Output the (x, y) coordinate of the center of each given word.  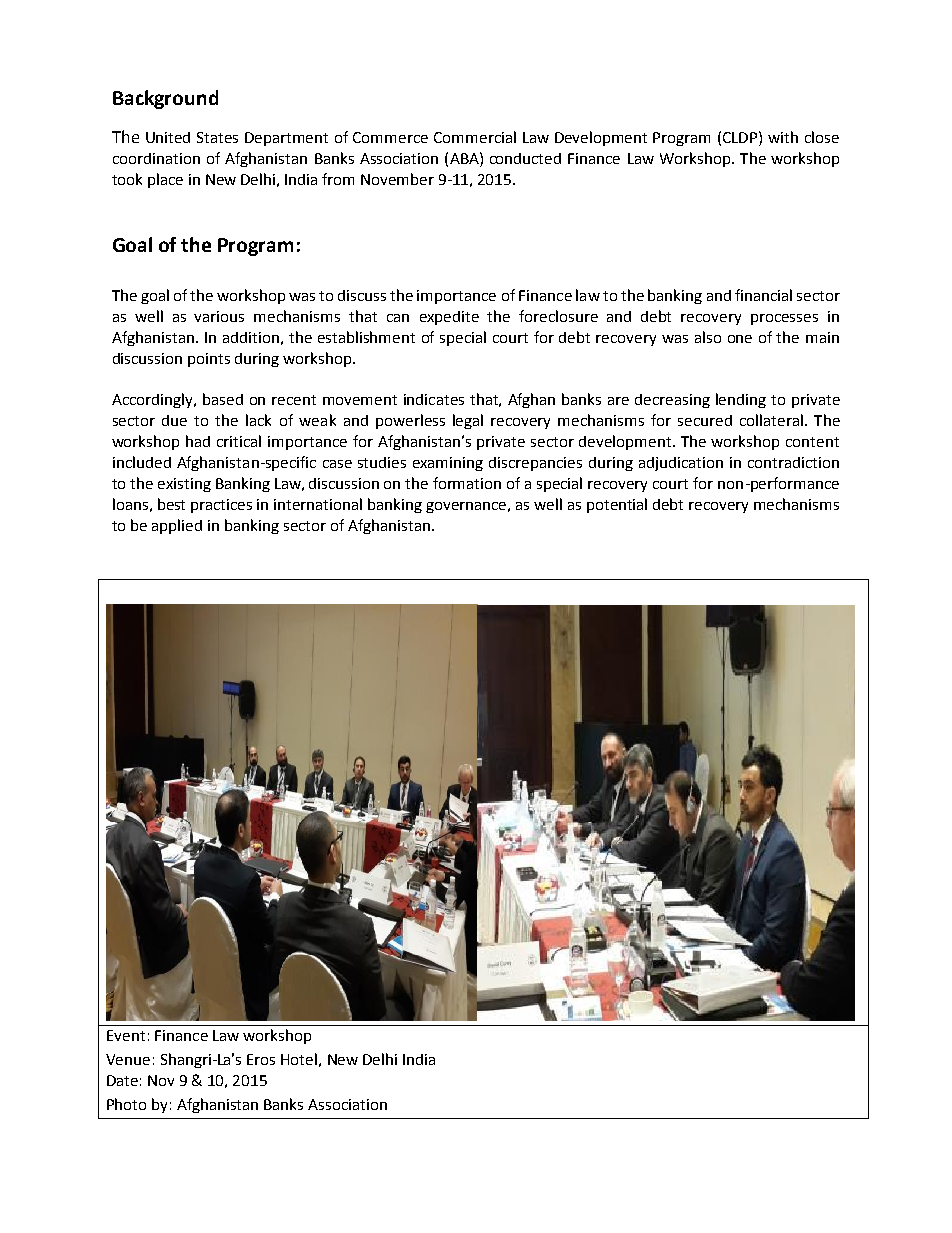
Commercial (475, 137)
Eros (261, 1059)
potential (617, 505)
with (783, 137)
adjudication (681, 464)
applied (177, 526)
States (217, 137)
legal (468, 421)
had (198, 441)
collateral (771, 420)
